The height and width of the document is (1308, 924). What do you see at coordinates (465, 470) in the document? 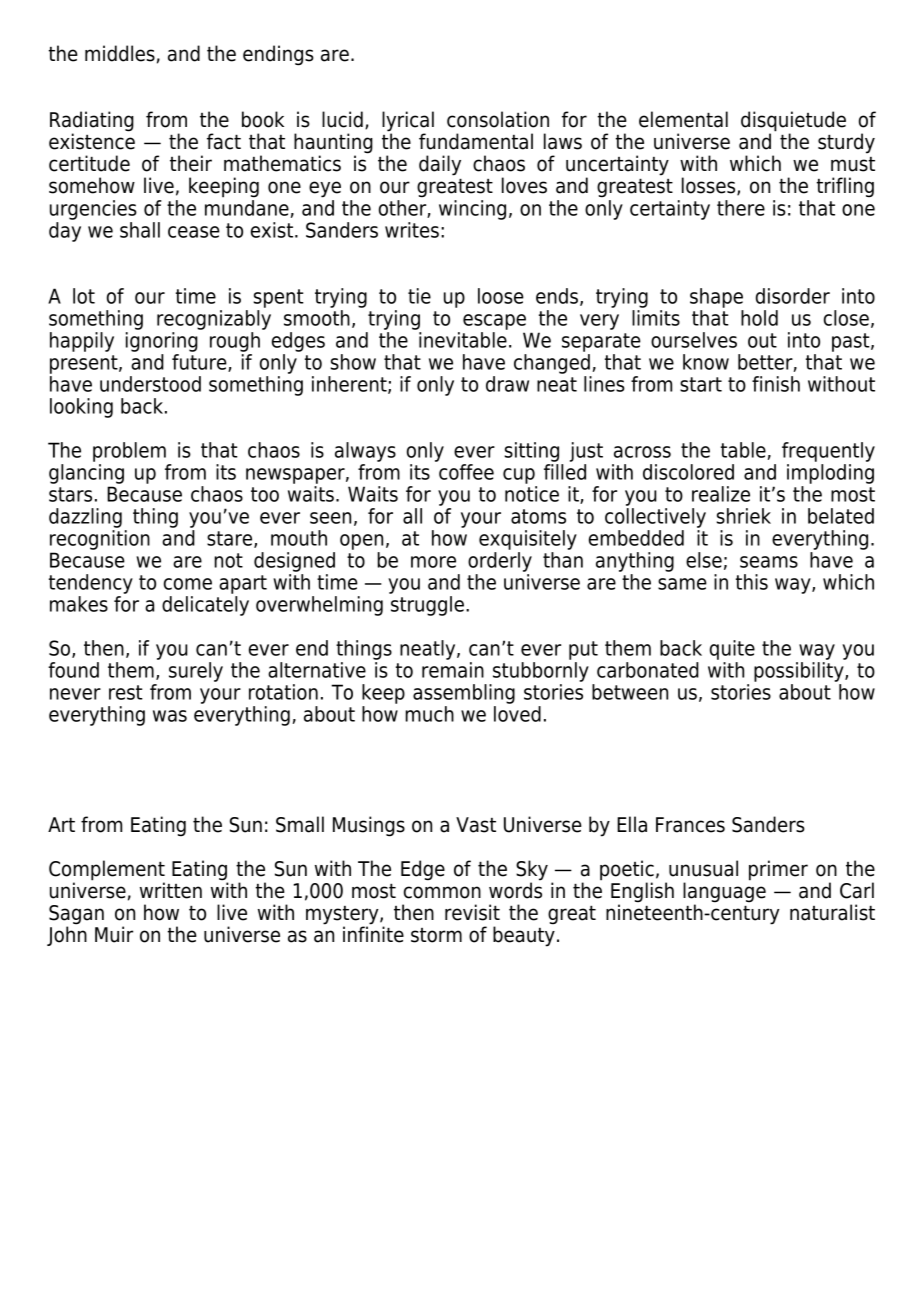
I see `coffee` at bounding box center [465, 470].
